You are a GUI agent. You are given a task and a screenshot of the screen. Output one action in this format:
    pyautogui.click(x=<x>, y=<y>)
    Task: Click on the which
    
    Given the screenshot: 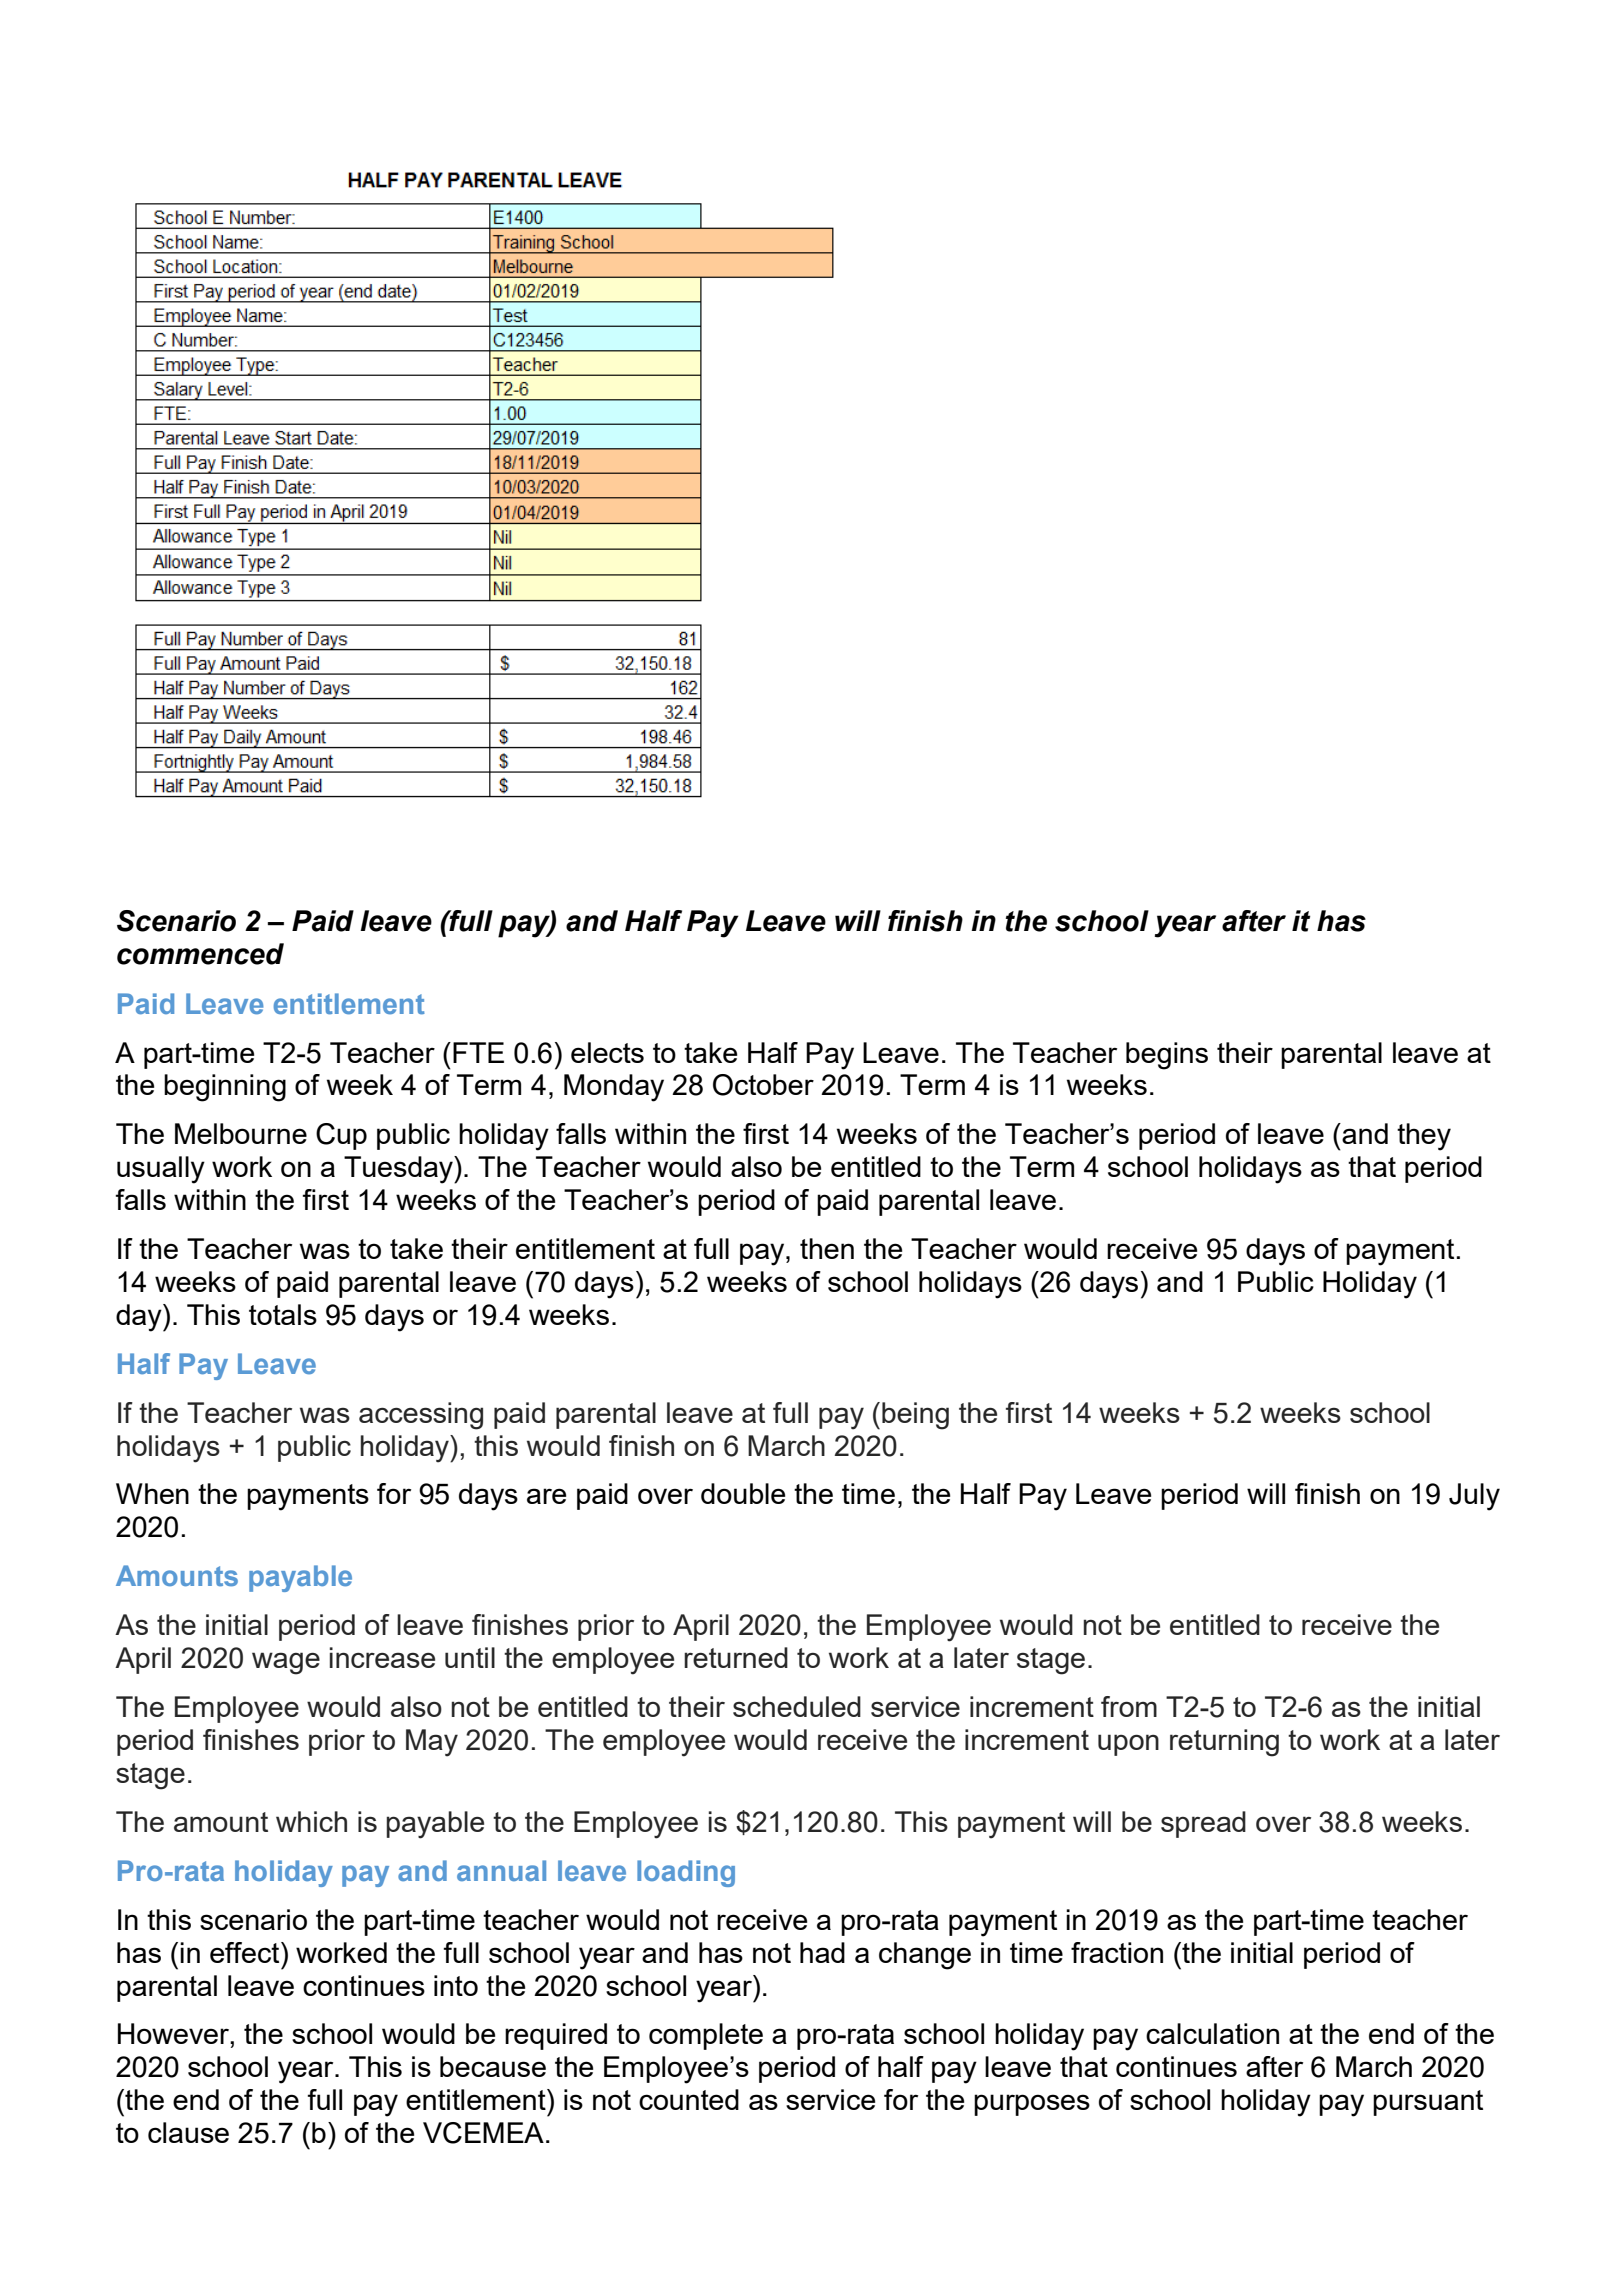 What is the action you would take?
    pyautogui.click(x=311, y=1821)
